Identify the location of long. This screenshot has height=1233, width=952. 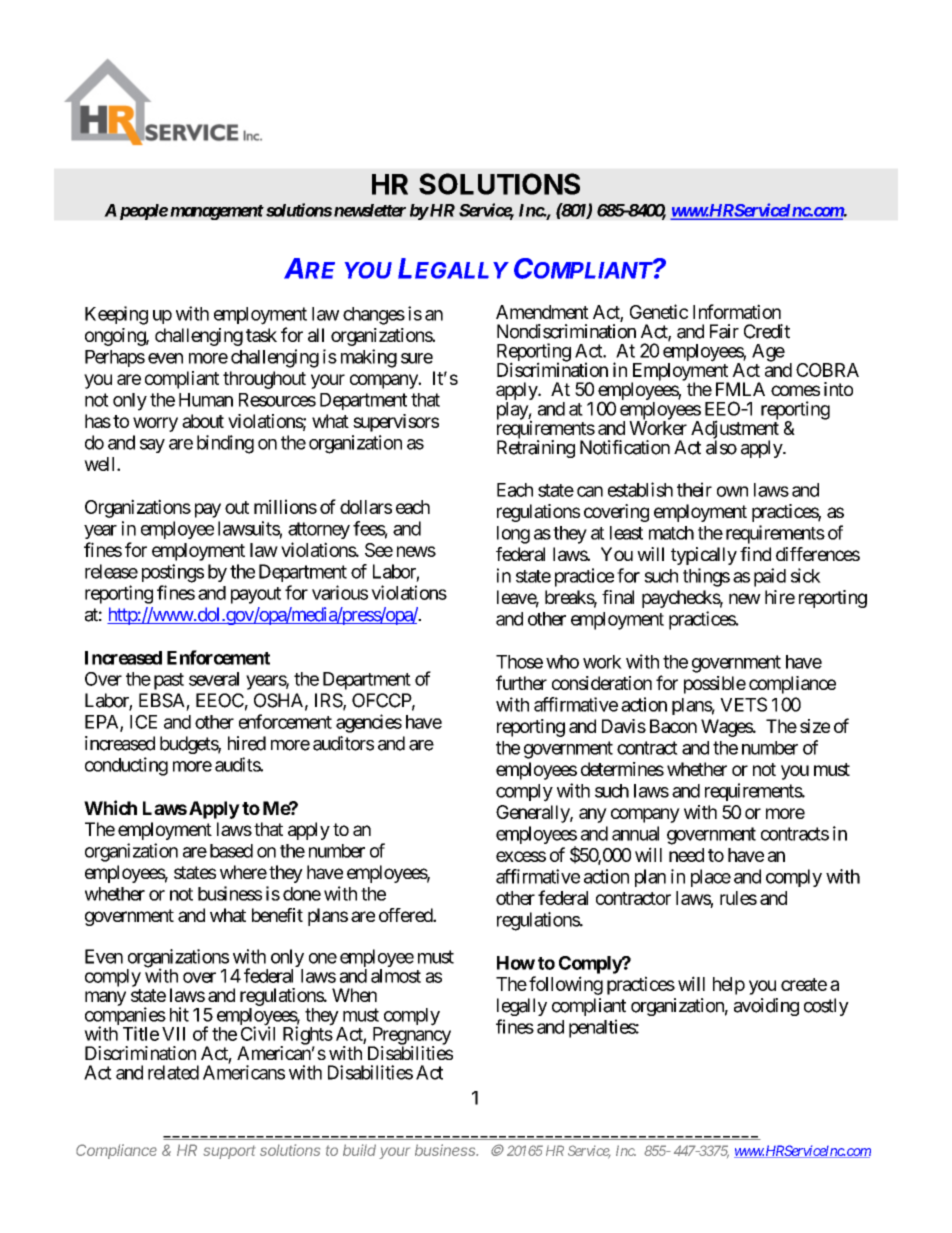
(513, 535).
